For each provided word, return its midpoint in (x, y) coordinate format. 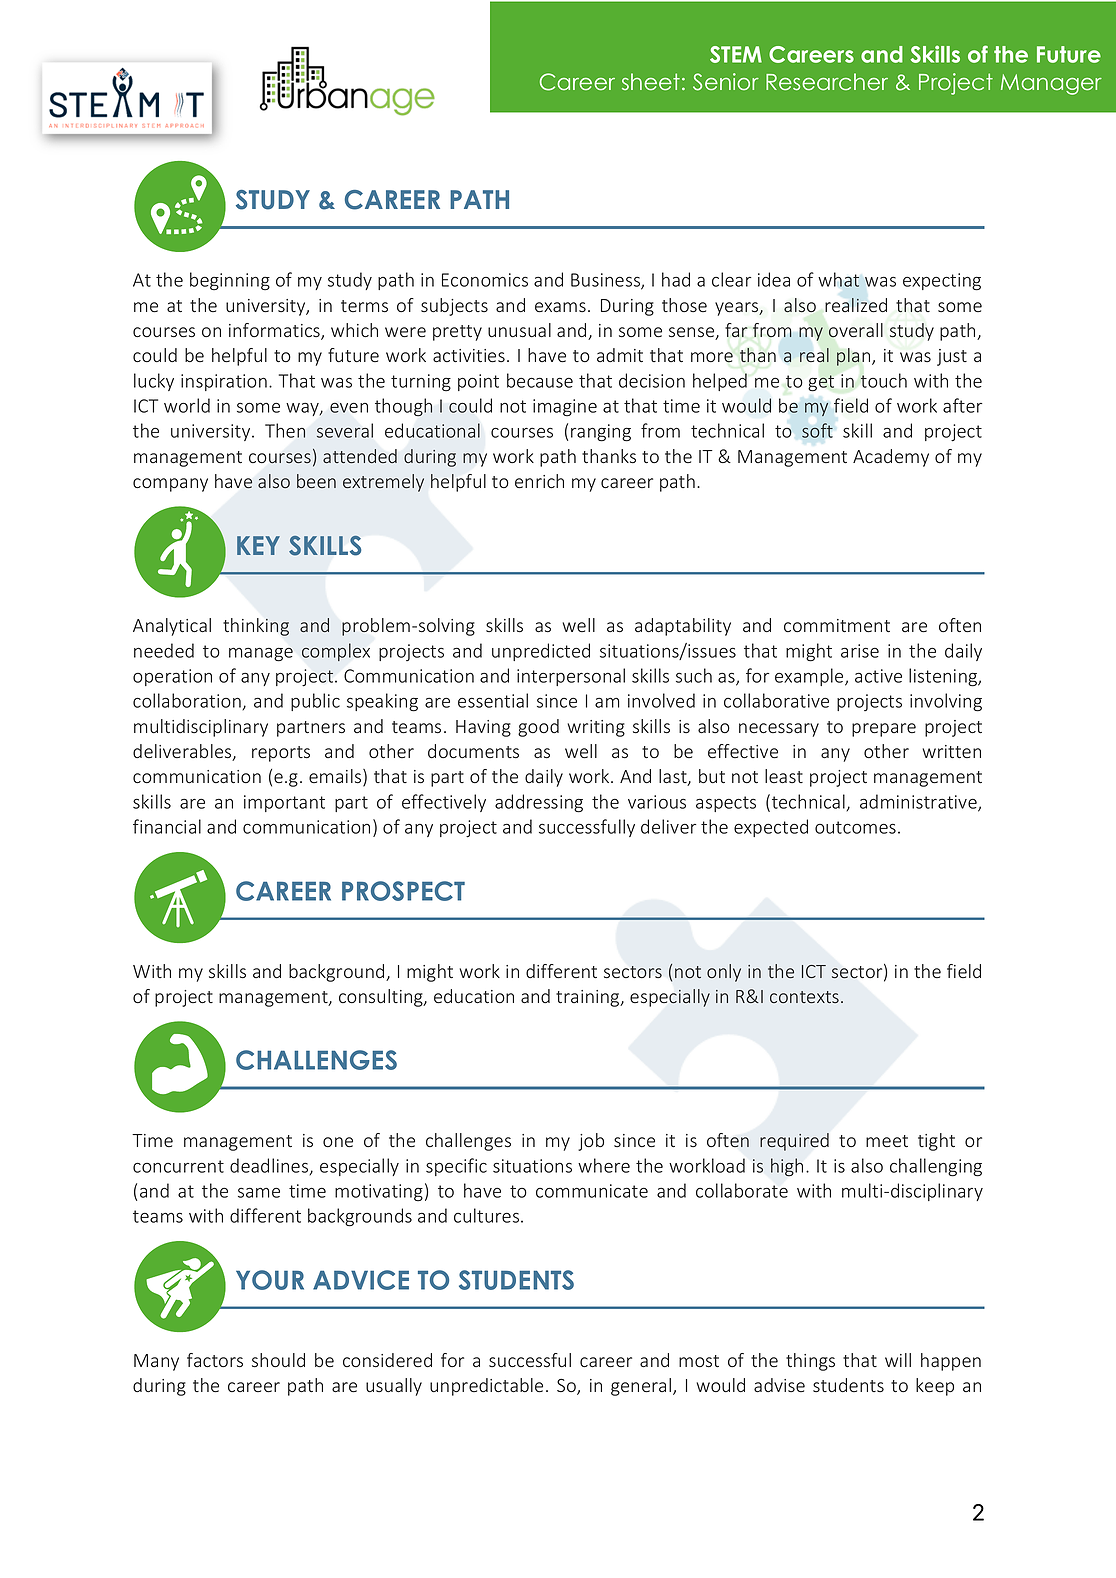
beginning (230, 281)
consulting (382, 998)
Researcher (827, 82)
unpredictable (486, 1387)
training (589, 998)
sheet (651, 81)
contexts (804, 997)
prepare (884, 730)
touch (883, 380)
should (278, 1360)
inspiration (224, 382)
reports (281, 754)
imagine (565, 408)
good (538, 728)
